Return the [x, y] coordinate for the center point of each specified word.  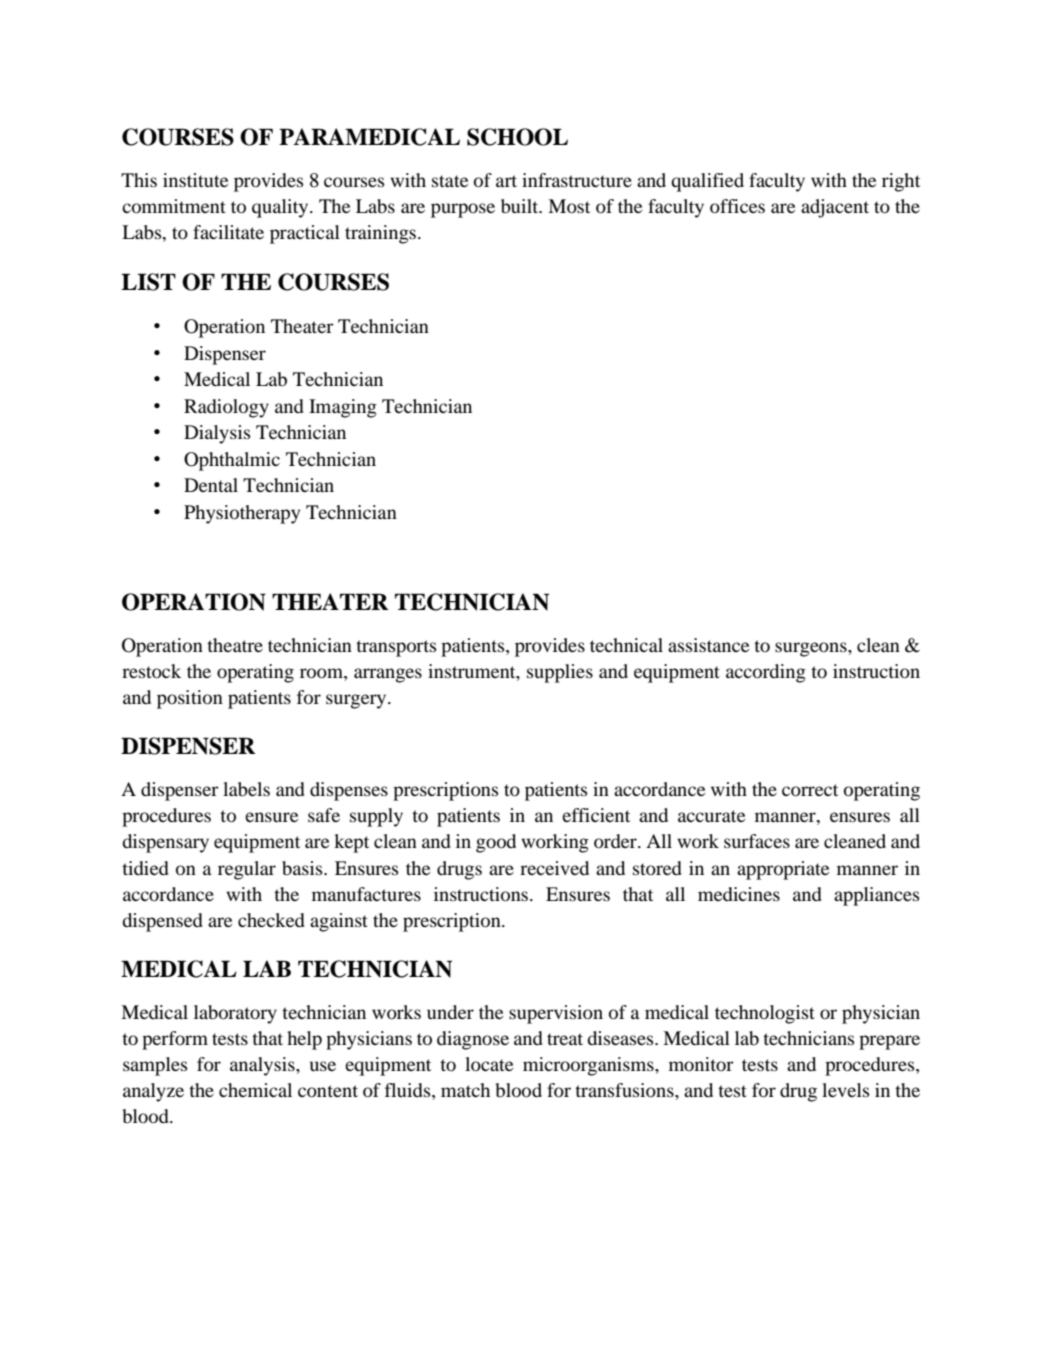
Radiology [226, 408]
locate [489, 1064]
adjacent [835, 208]
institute [195, 180]
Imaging [343, 408]
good [496, 843]
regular [247, 870]
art [506, 181]
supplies [560, 673]
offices [737, 206]
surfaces [757, 841]
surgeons [812, 649]
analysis [263, 1066]
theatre [235, 645]
